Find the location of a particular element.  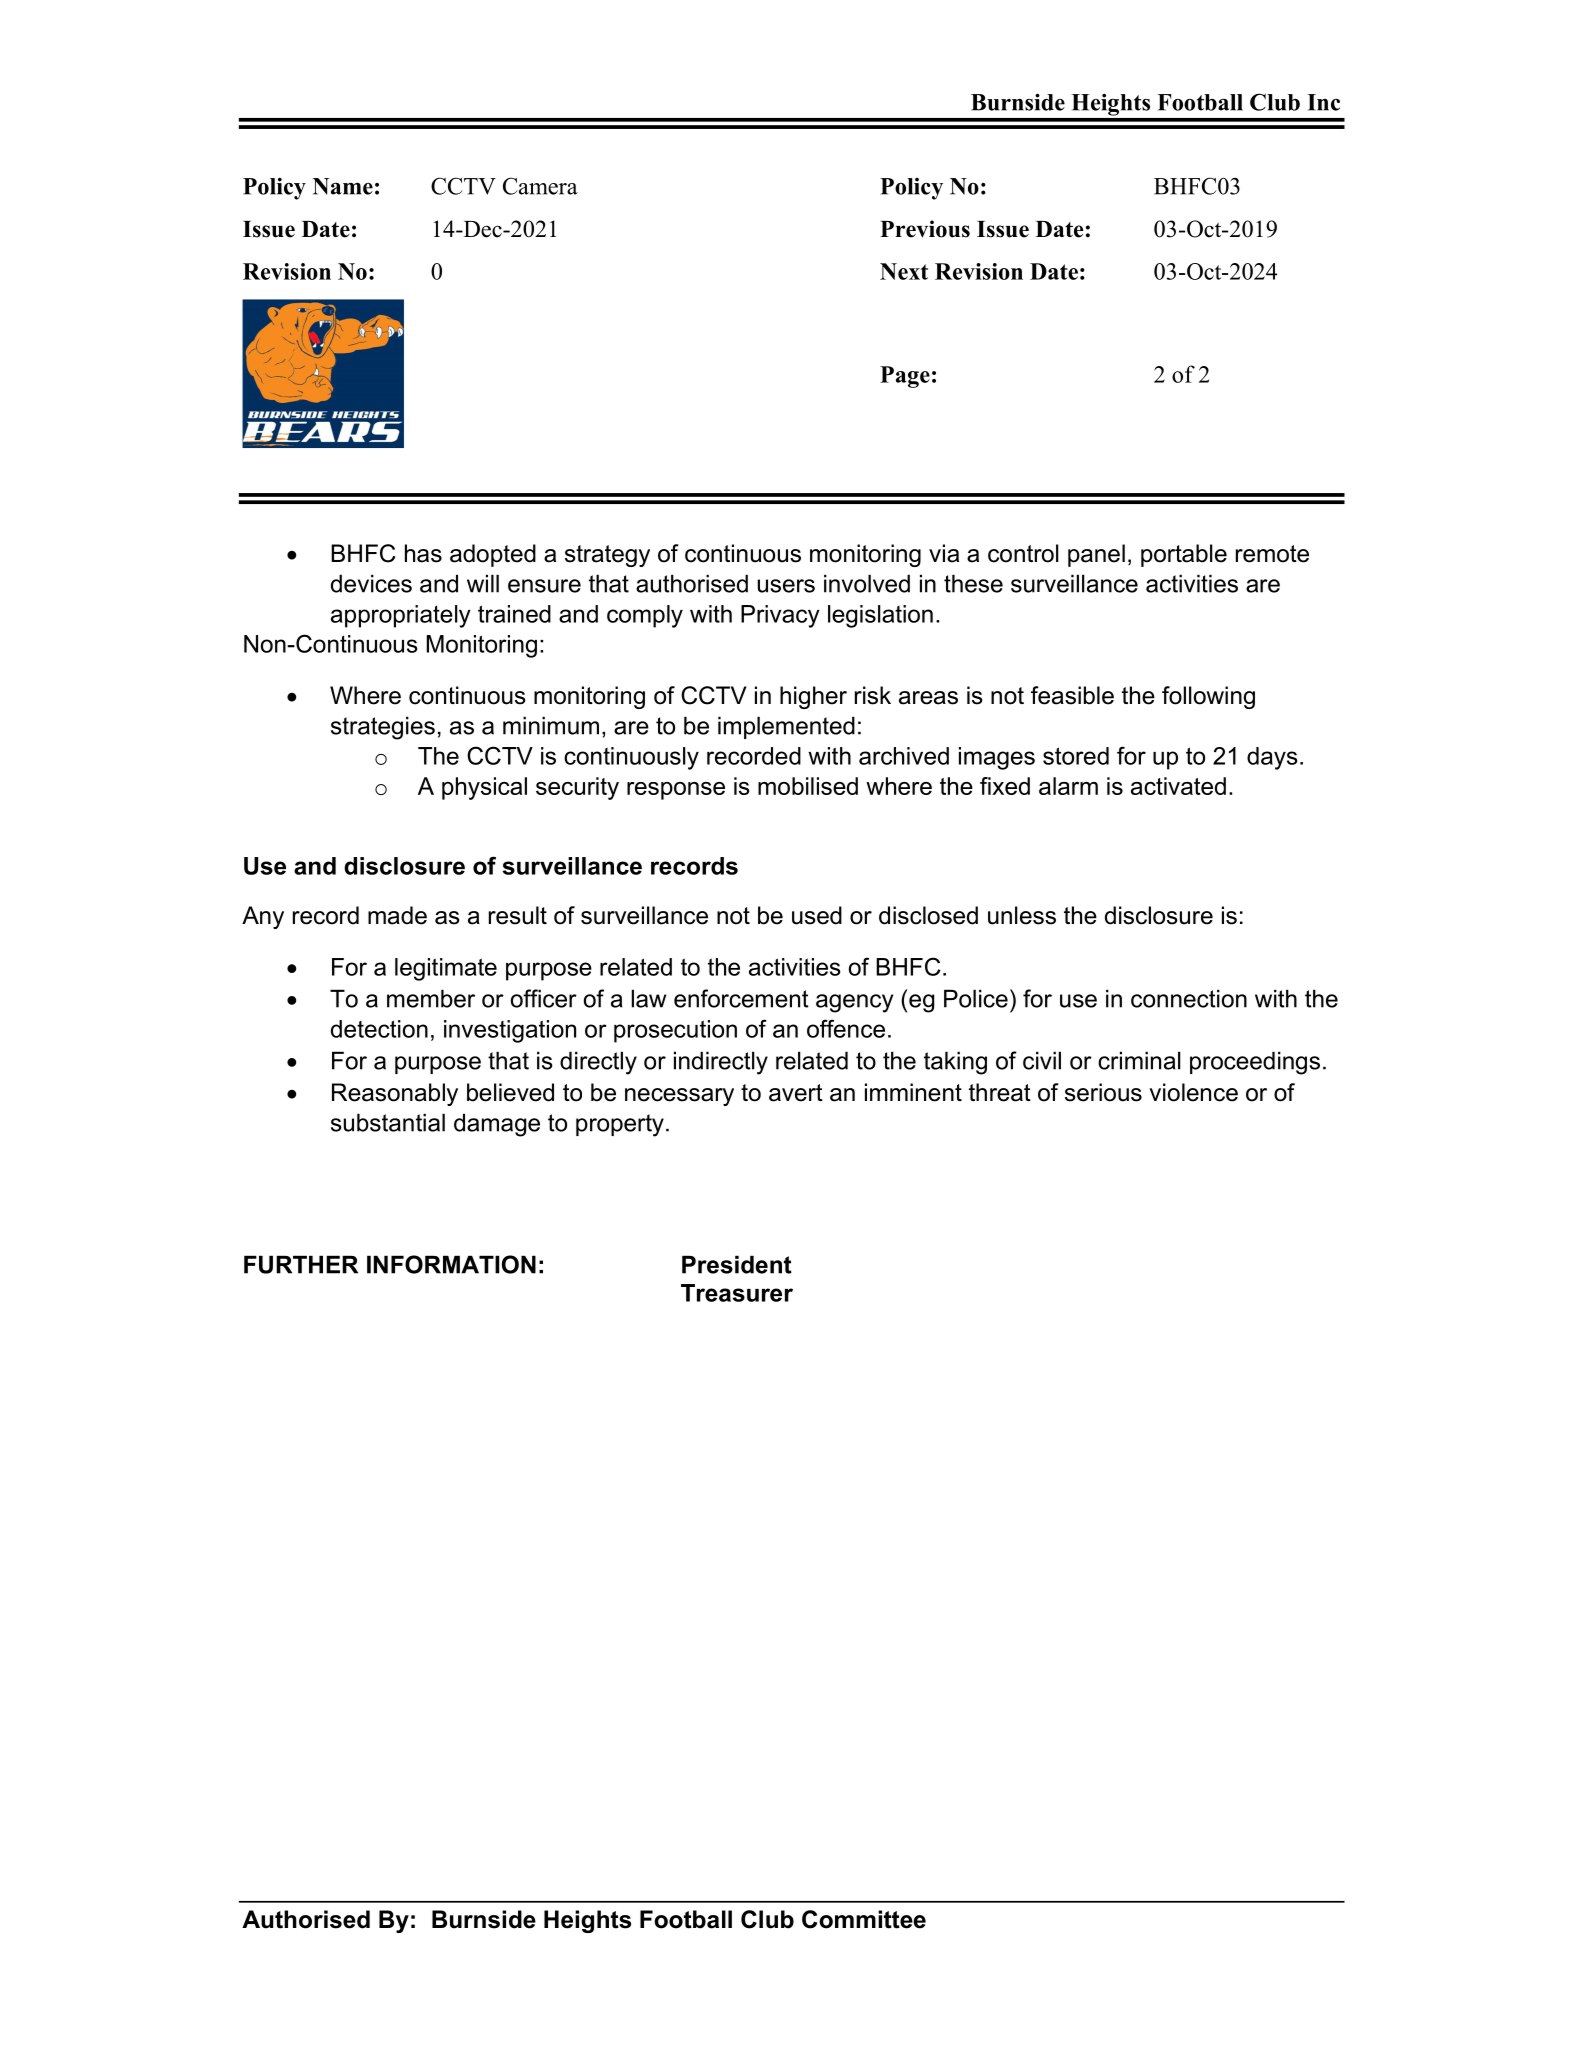

Treasurer is located at coordinates (737, 1293).
